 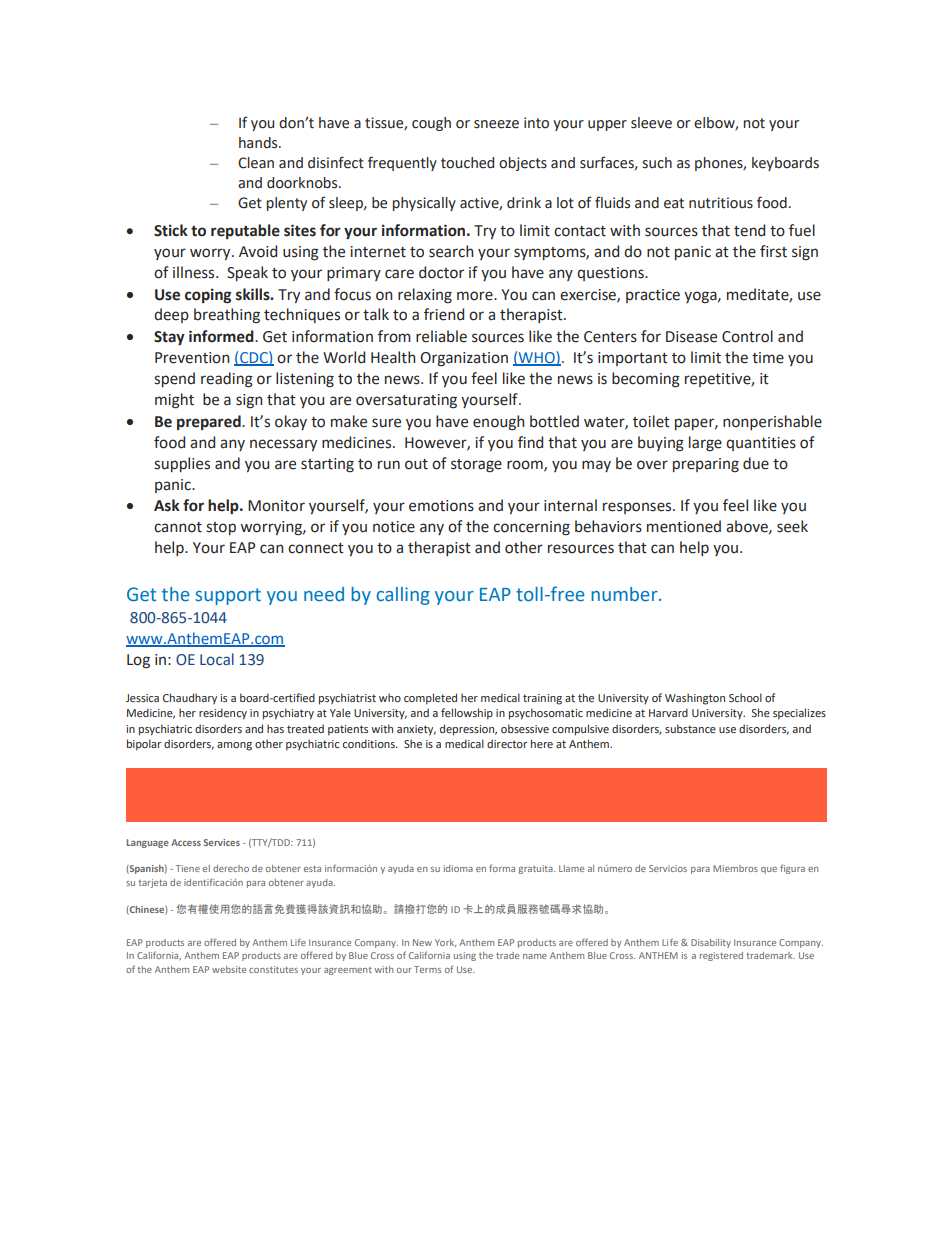 What do you see at coordinates (221, 528) in the image?
I see `stop` at bounding box center [221, 528].
